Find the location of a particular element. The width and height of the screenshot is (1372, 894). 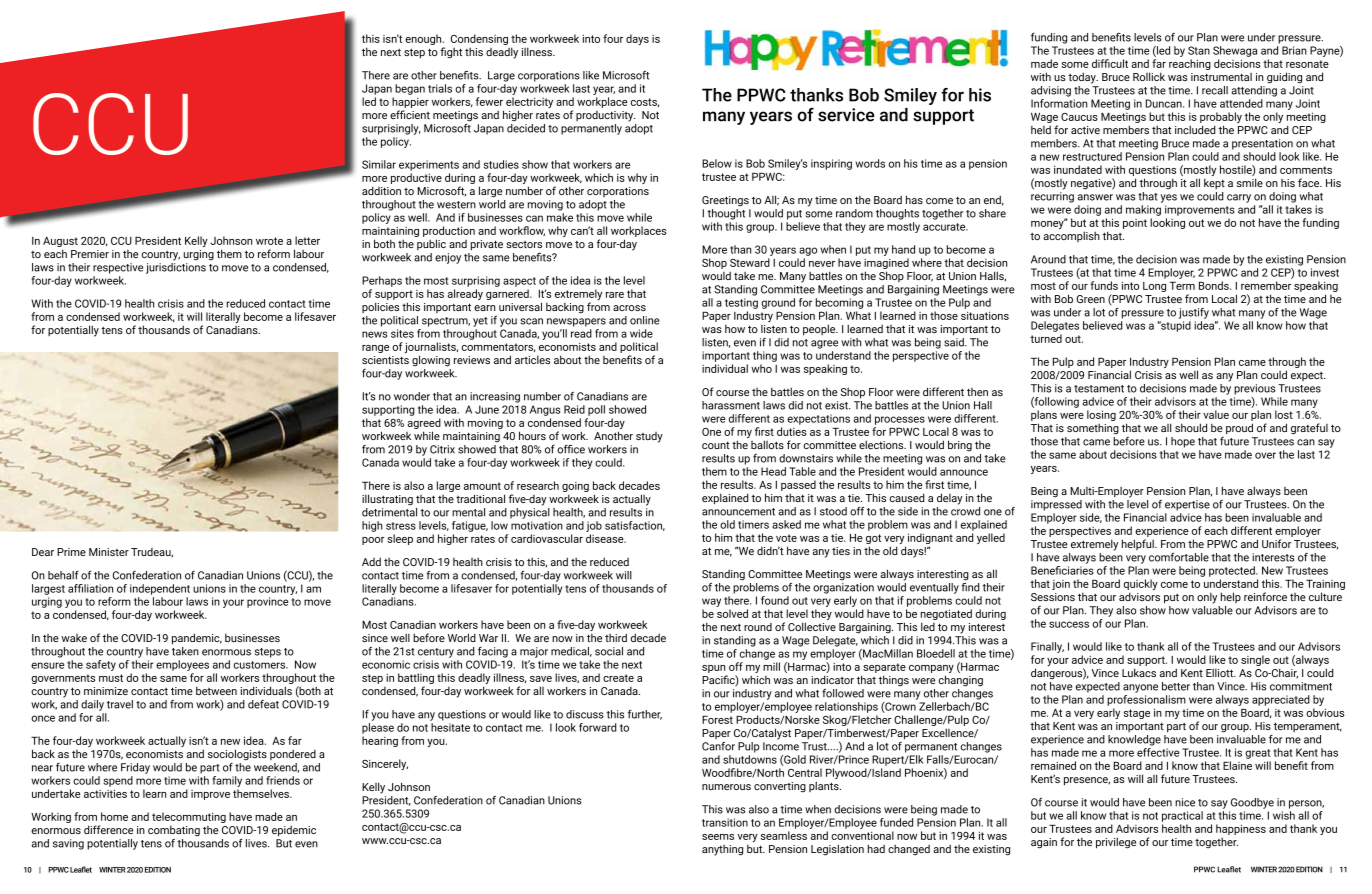

telecommuting is located at coordinates (189, 819).
